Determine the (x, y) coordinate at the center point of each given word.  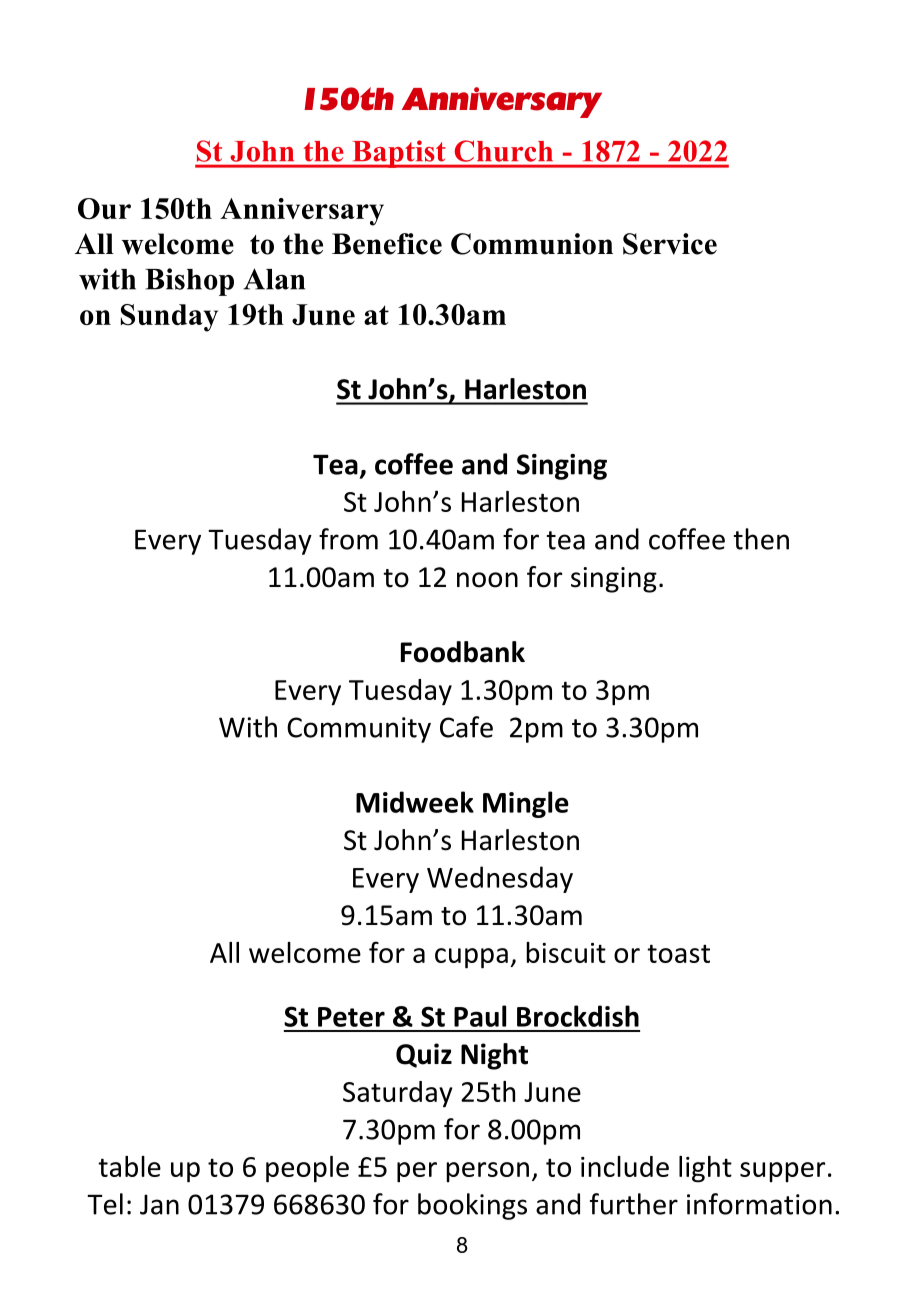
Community (359, 730)
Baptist (399, 154)
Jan (159, 1204)
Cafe (466, 727)
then (761, 539)
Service (670, 244)
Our (104, 208)
